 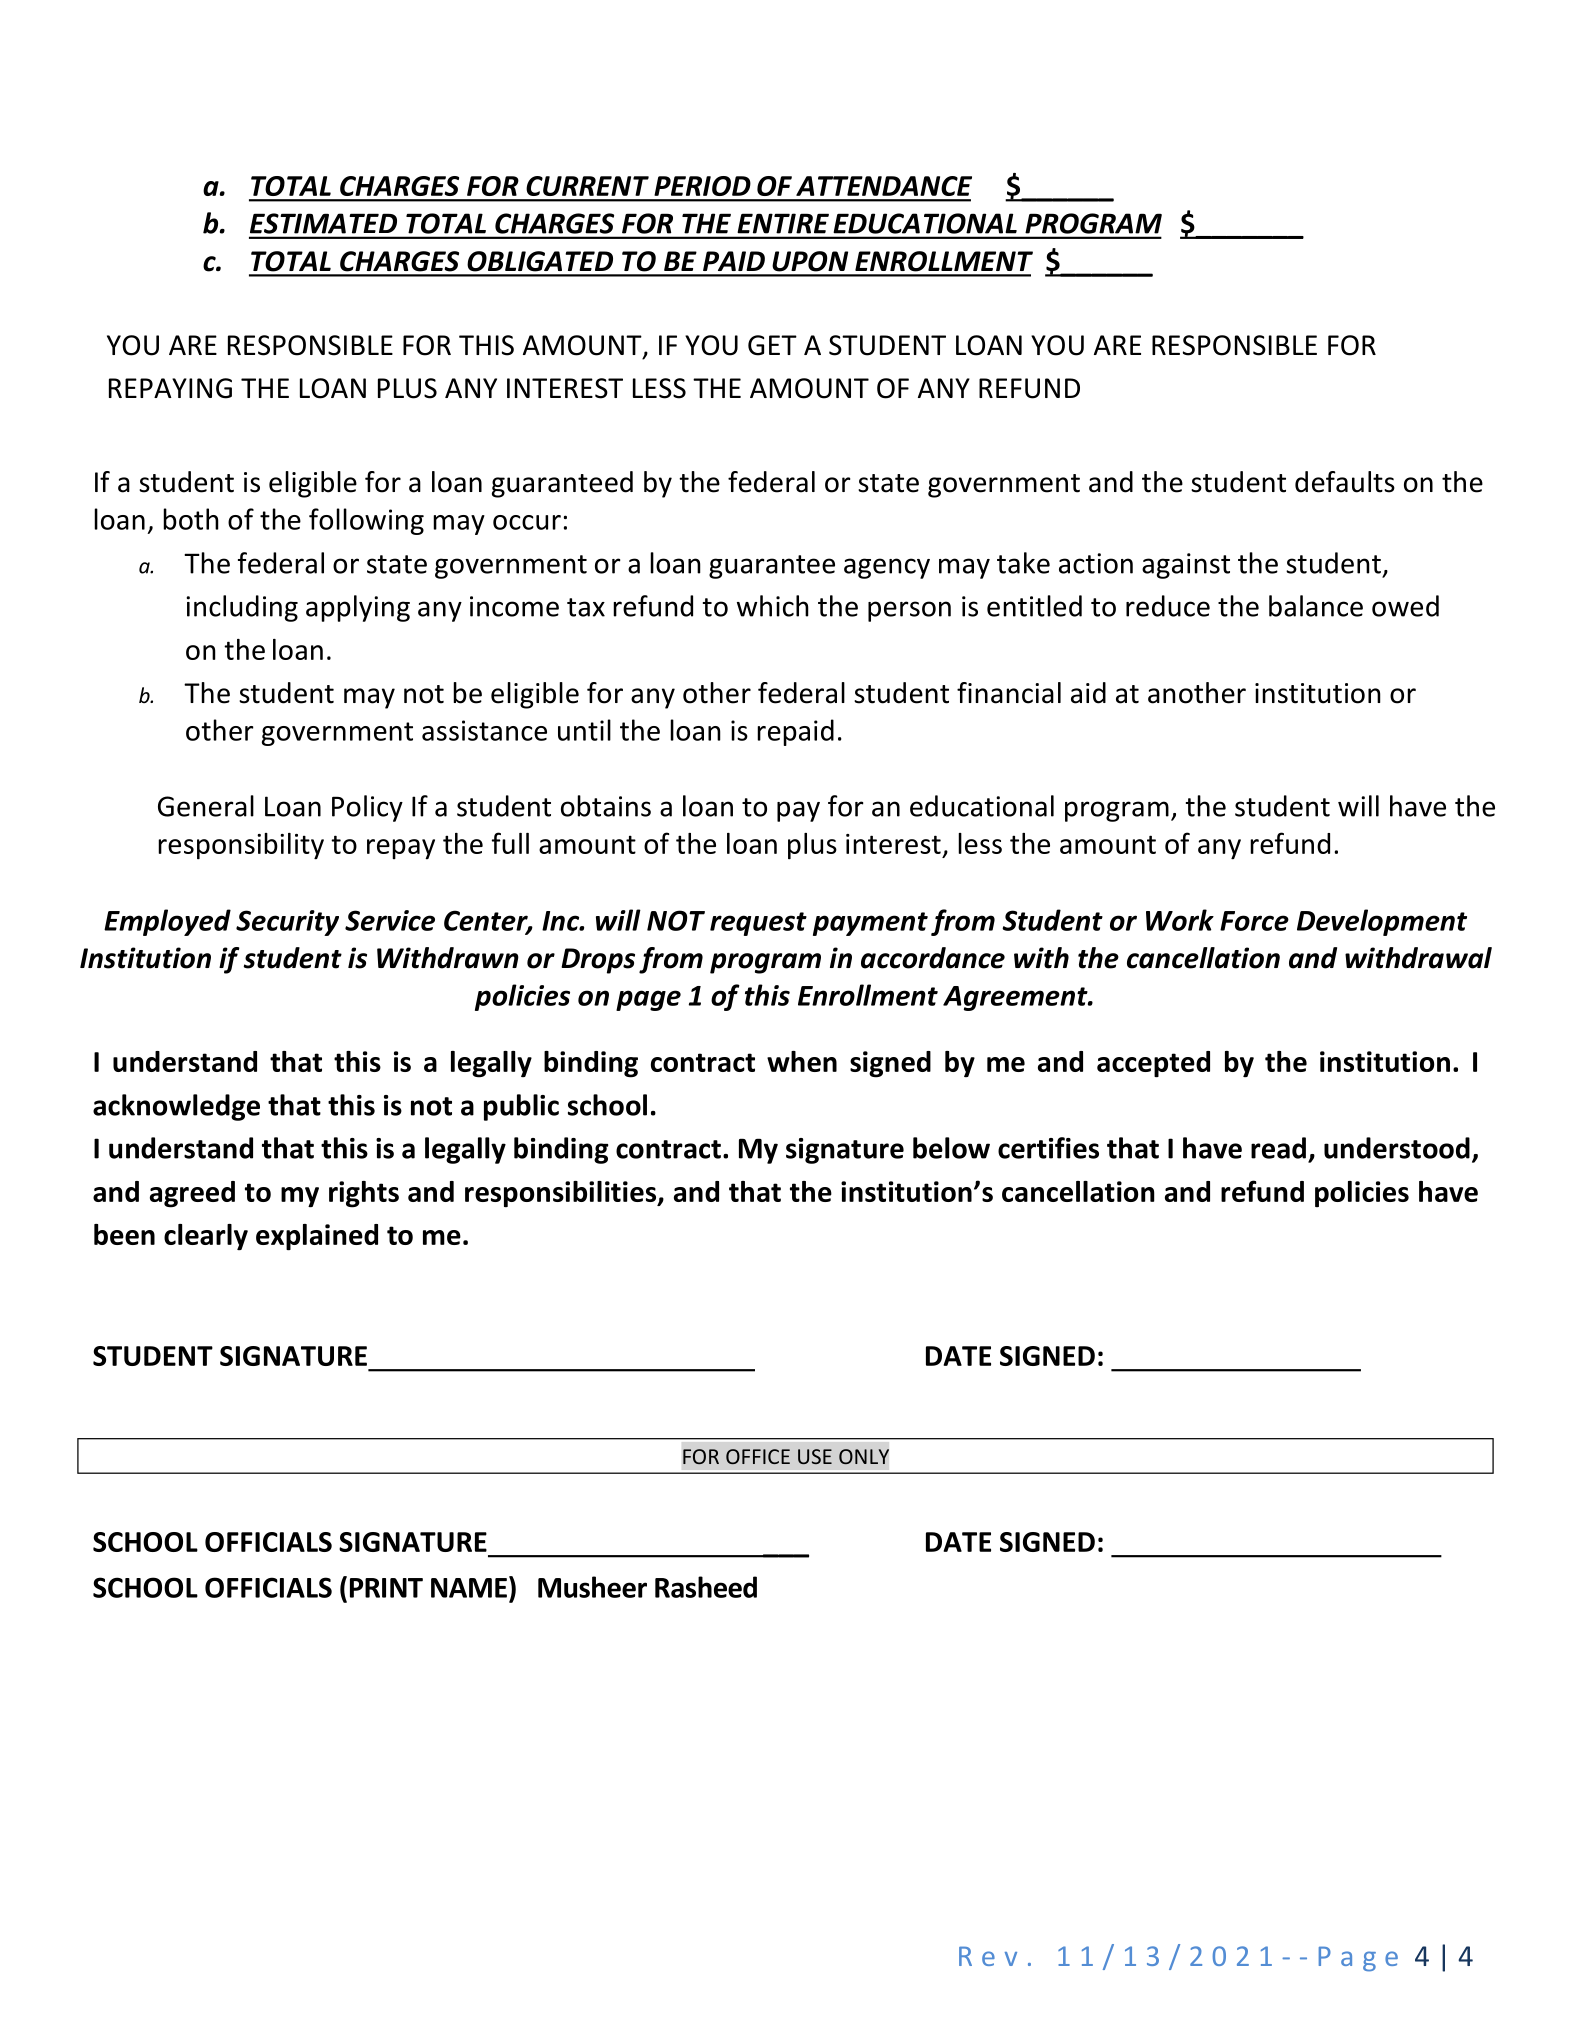 What do you see at coordinates (773, 606) in the document?
I see `which` at bounding box center [773, 606].
